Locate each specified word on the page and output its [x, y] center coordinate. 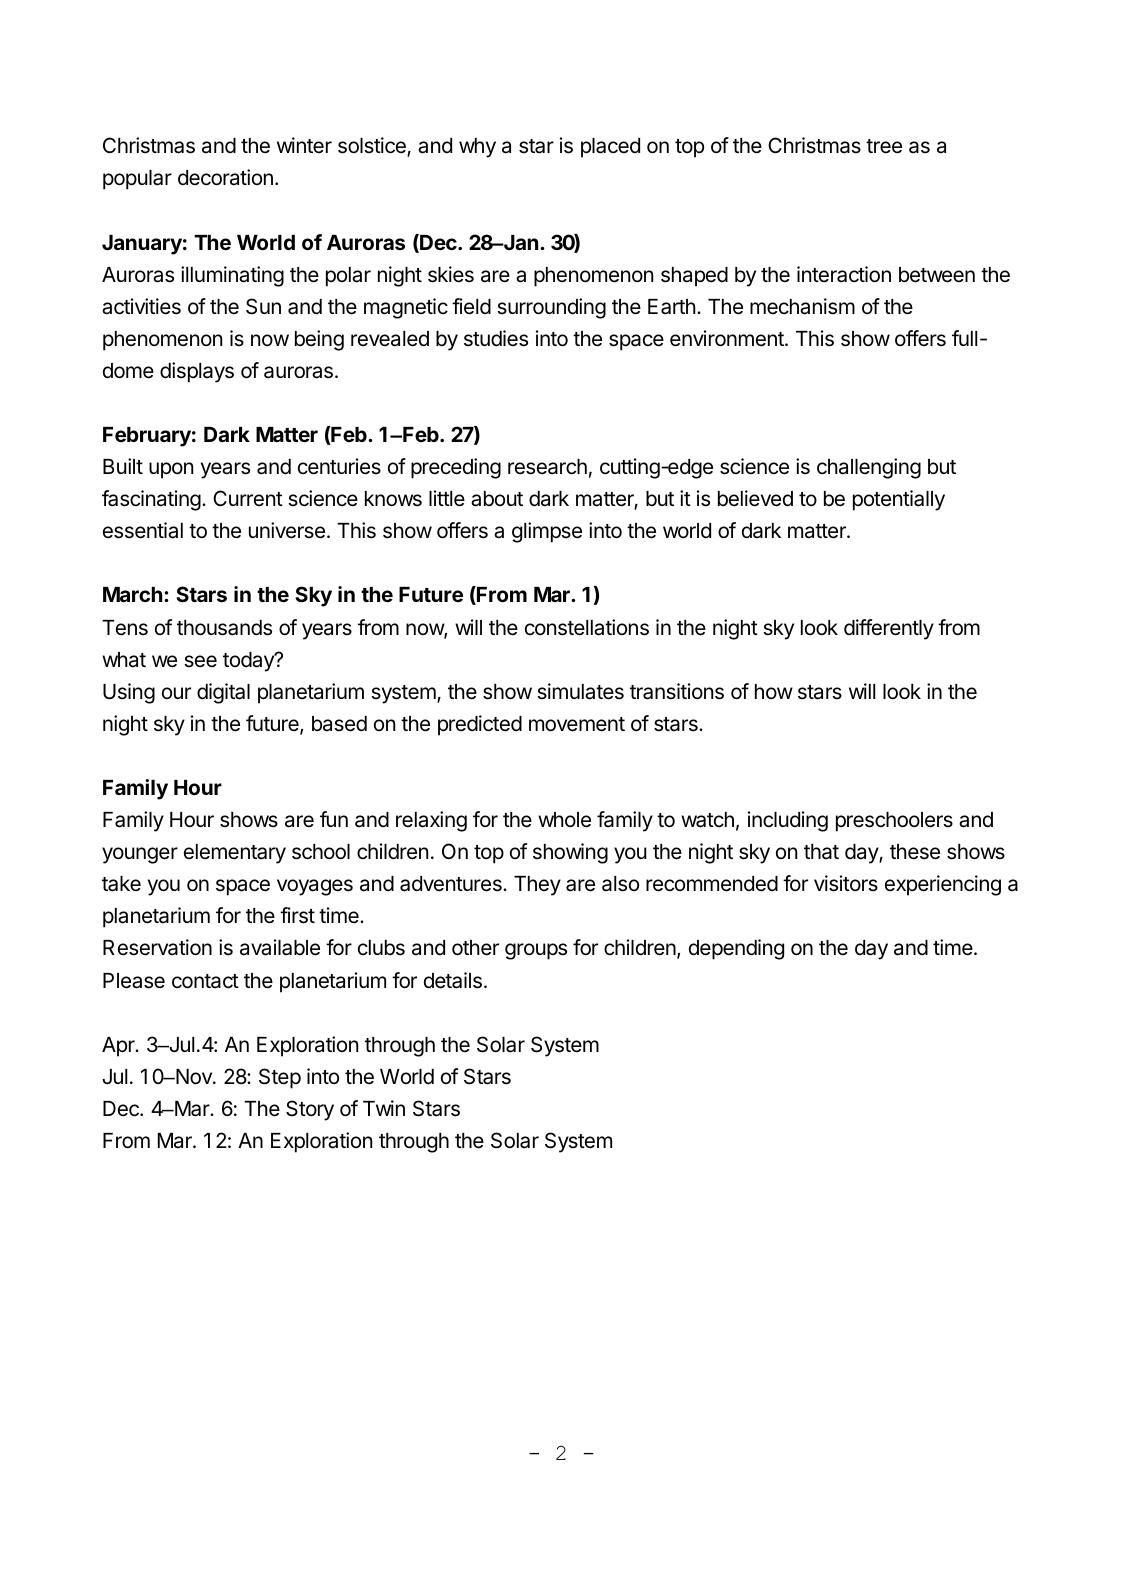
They [537, 886]
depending [736, 949]
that [821, 852]
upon [171, 470]
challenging [869, 468]
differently [889, 629]
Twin [384, 1108]
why [477, 148]
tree [884, 146]
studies [496, 338]
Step [280, 1078]
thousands [224, 628]
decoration [225, 177]
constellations [587, 627]
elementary [235, 854]
